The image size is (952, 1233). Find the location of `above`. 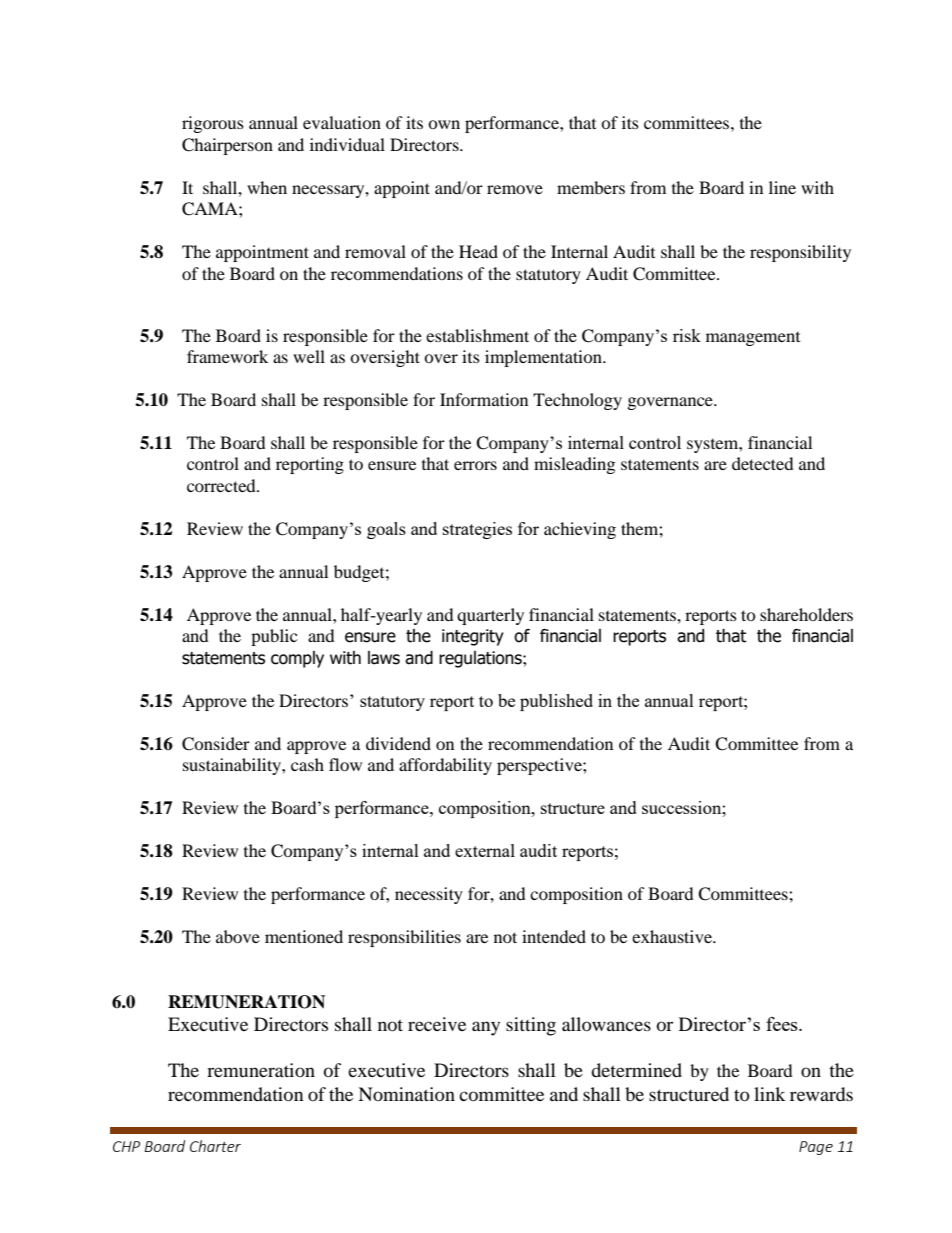

above is located at coordinates (238, 936).
